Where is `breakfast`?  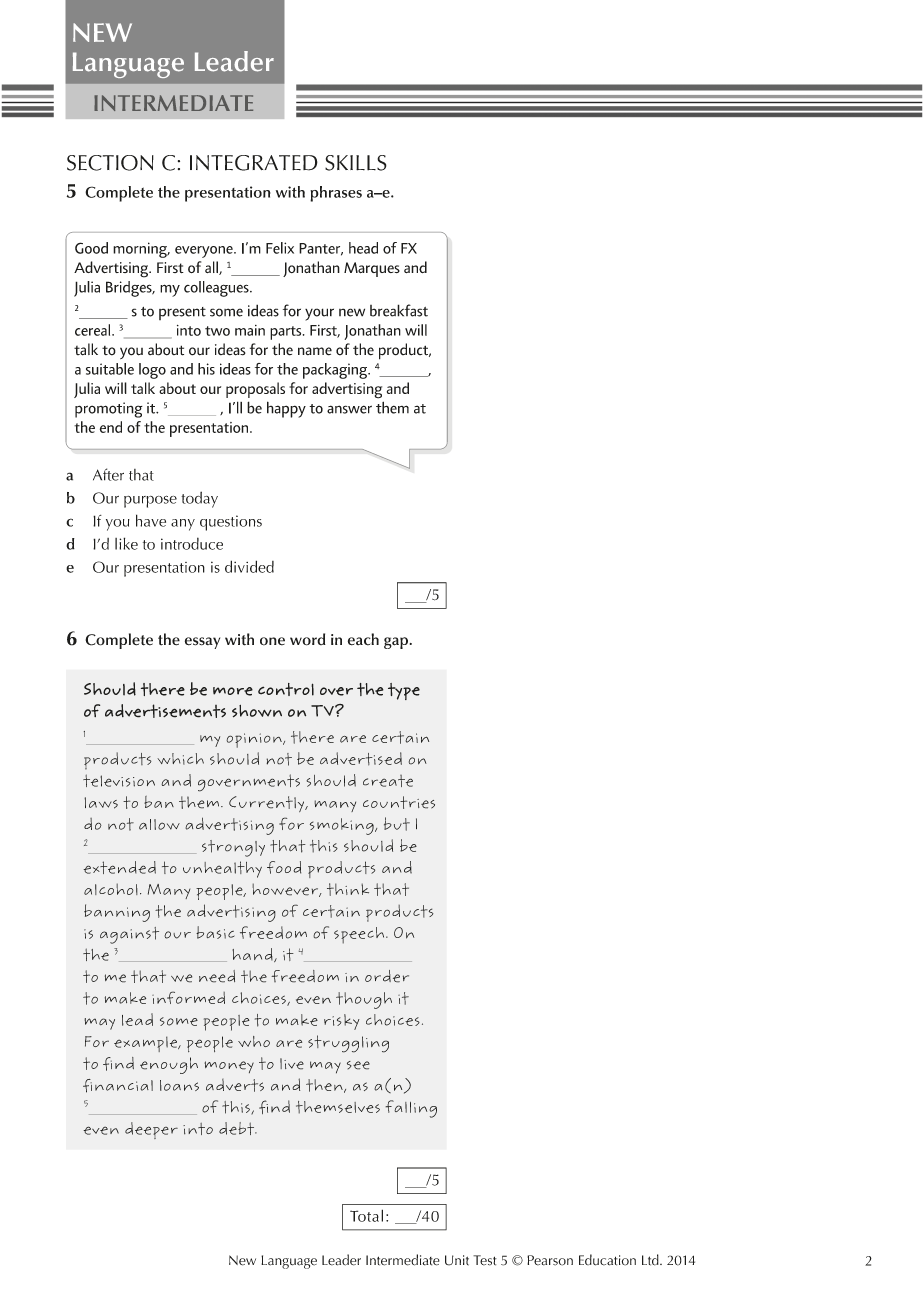
breakfast is located at coordinates (399, 310).
